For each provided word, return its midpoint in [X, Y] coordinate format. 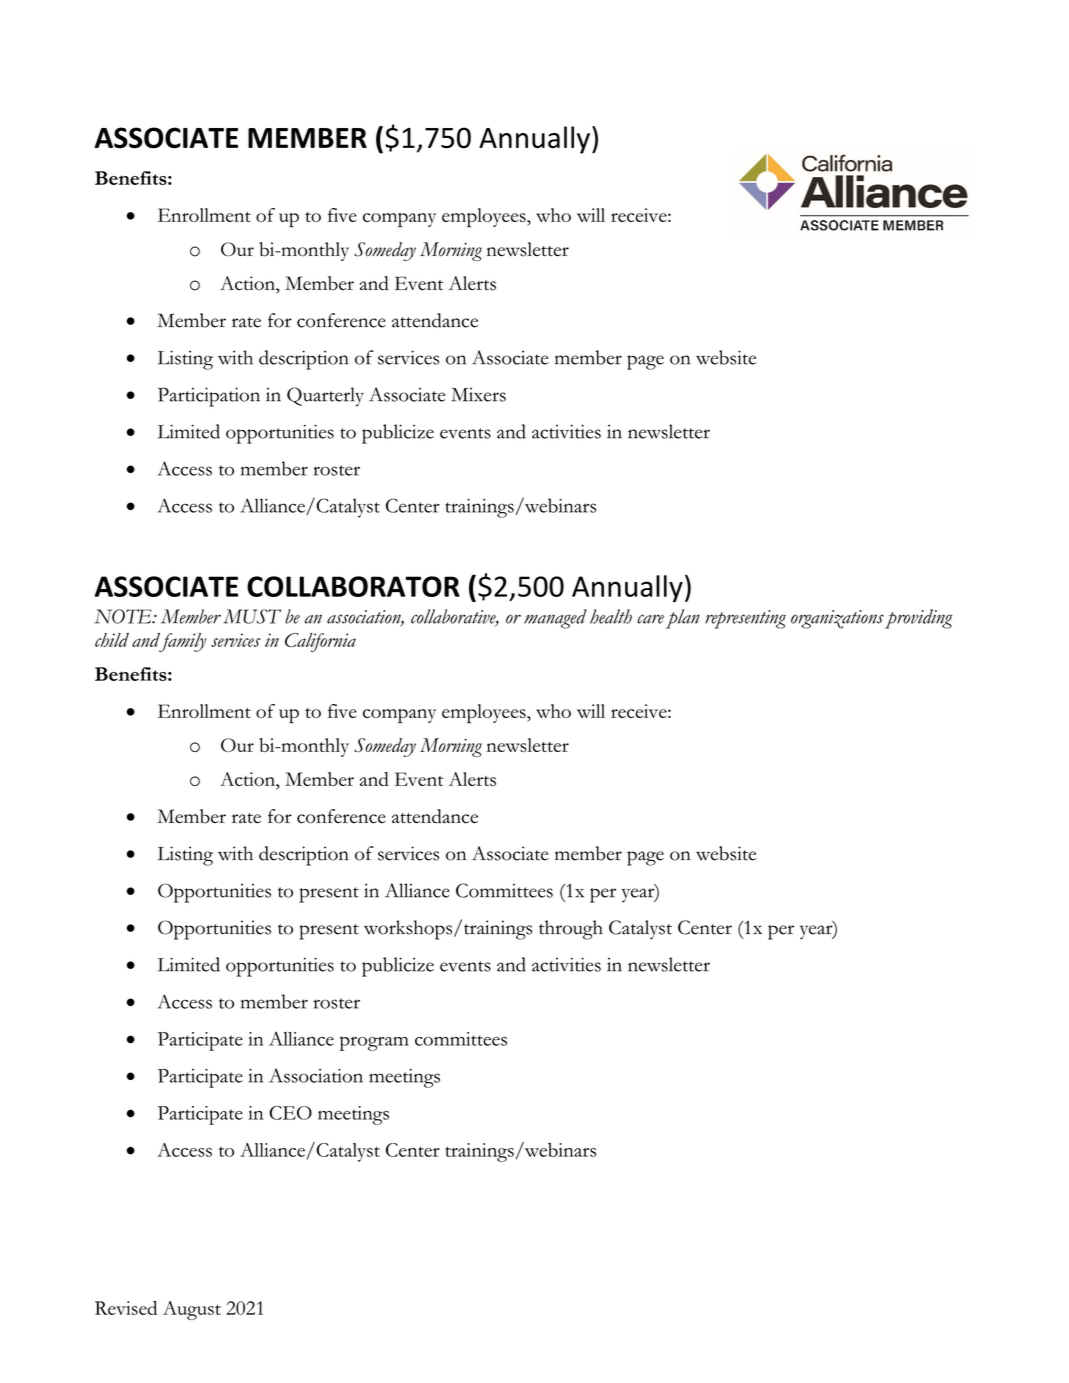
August [192, 1310]
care [650, 619]
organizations [837, 619]
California [320, 642]
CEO [290, 1113]
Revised [126, 1308]
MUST [252, 616]
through [571, 930]
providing [919, 619]
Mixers [478, 395]
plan [683, 619]
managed [555, 619]
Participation [209, 397]
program [374, 1043]
